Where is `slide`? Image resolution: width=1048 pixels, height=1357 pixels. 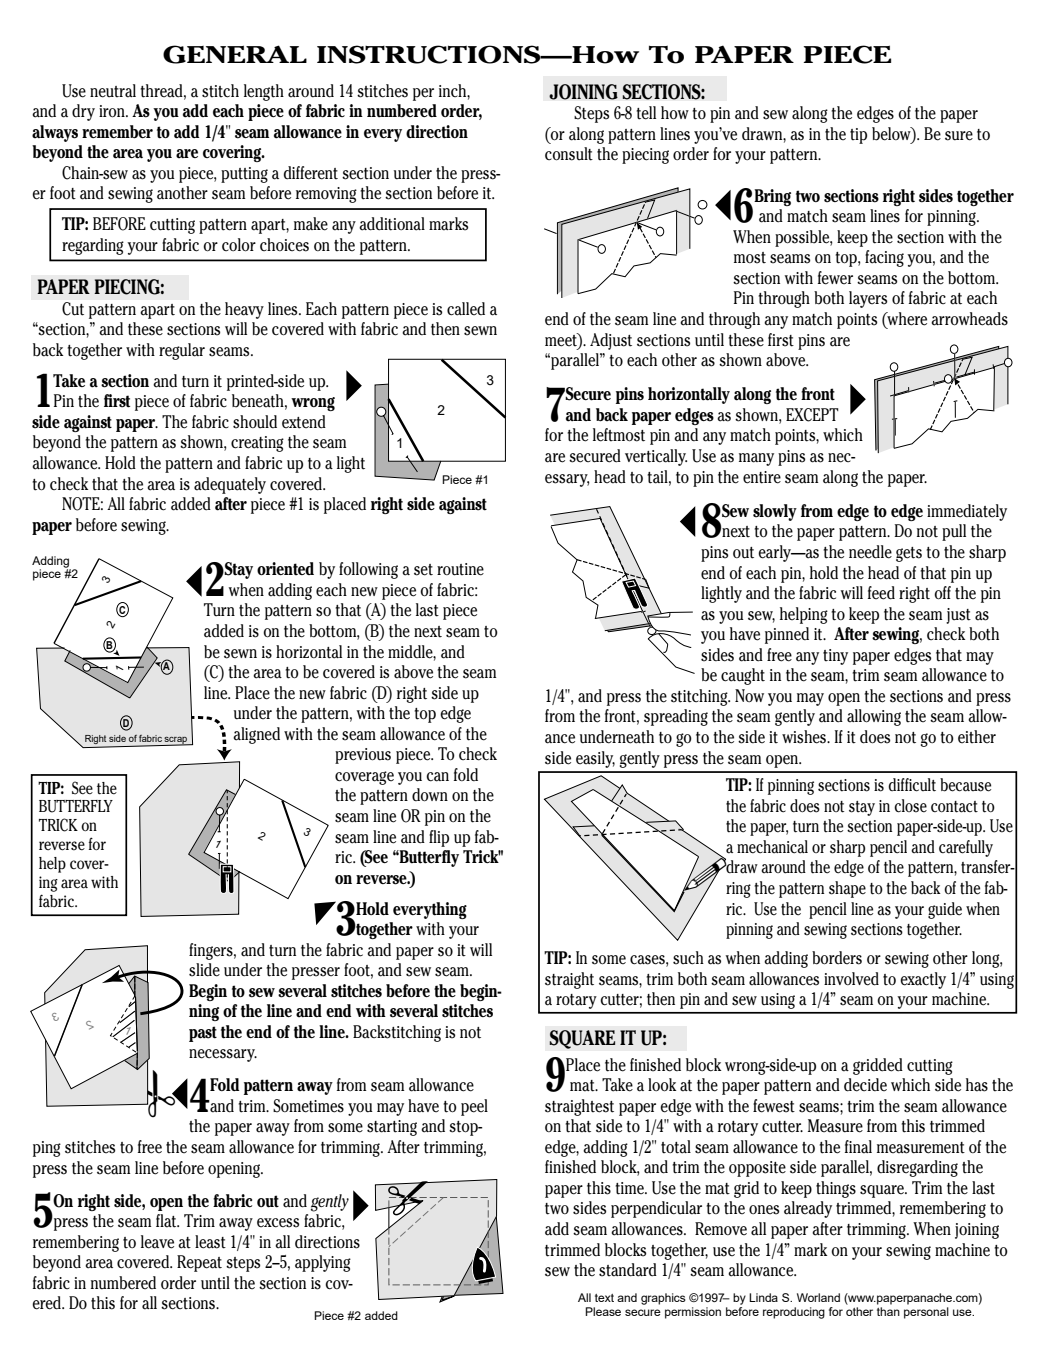
slide is located at coordinates (204, 970).
